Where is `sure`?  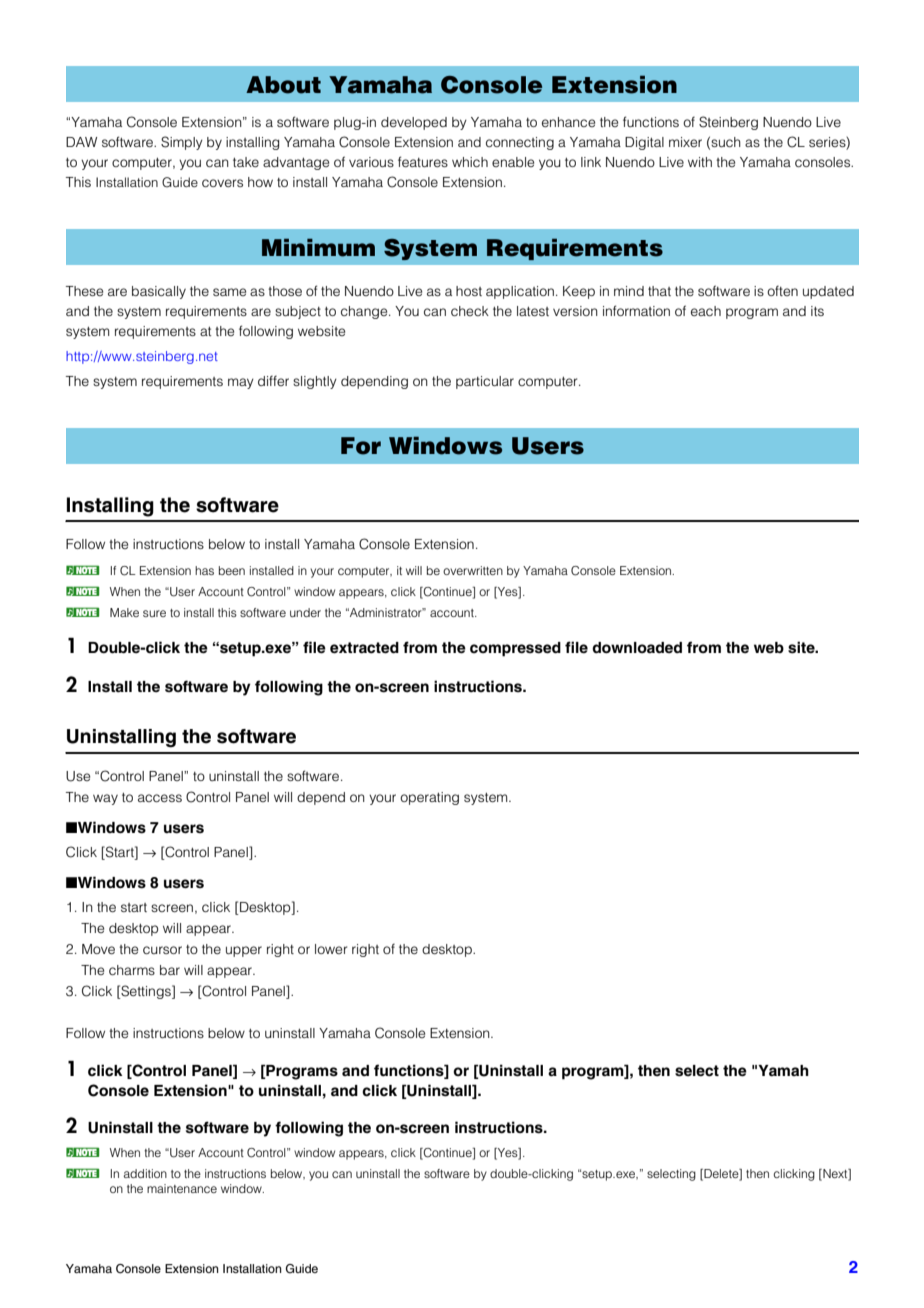
sure is located at coordinates (154, 613).
